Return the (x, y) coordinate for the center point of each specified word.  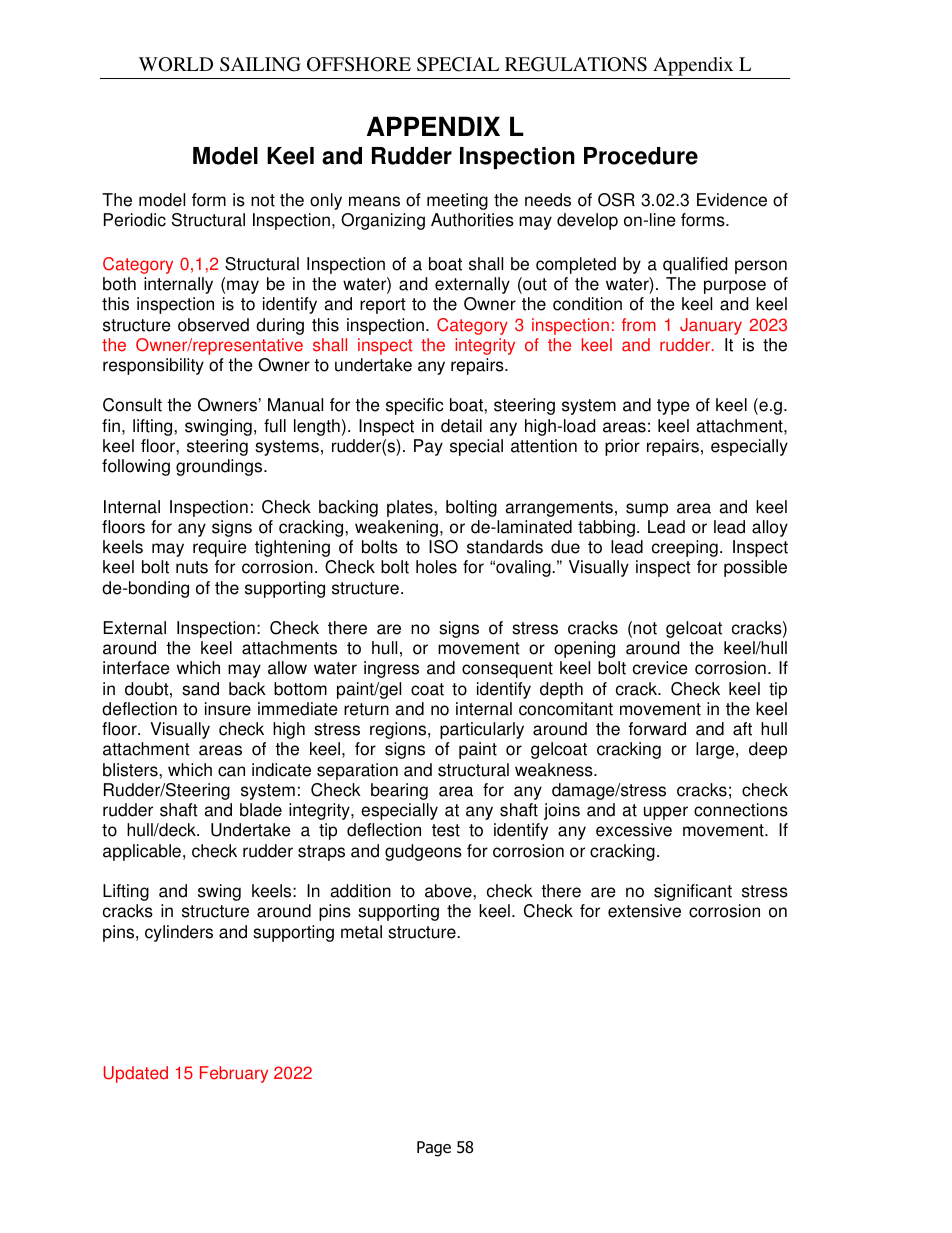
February (234, 1074)
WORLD (176, 64)
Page (434, 1149)
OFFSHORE (359, 64)
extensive (644, 911)
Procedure (641, 156)
